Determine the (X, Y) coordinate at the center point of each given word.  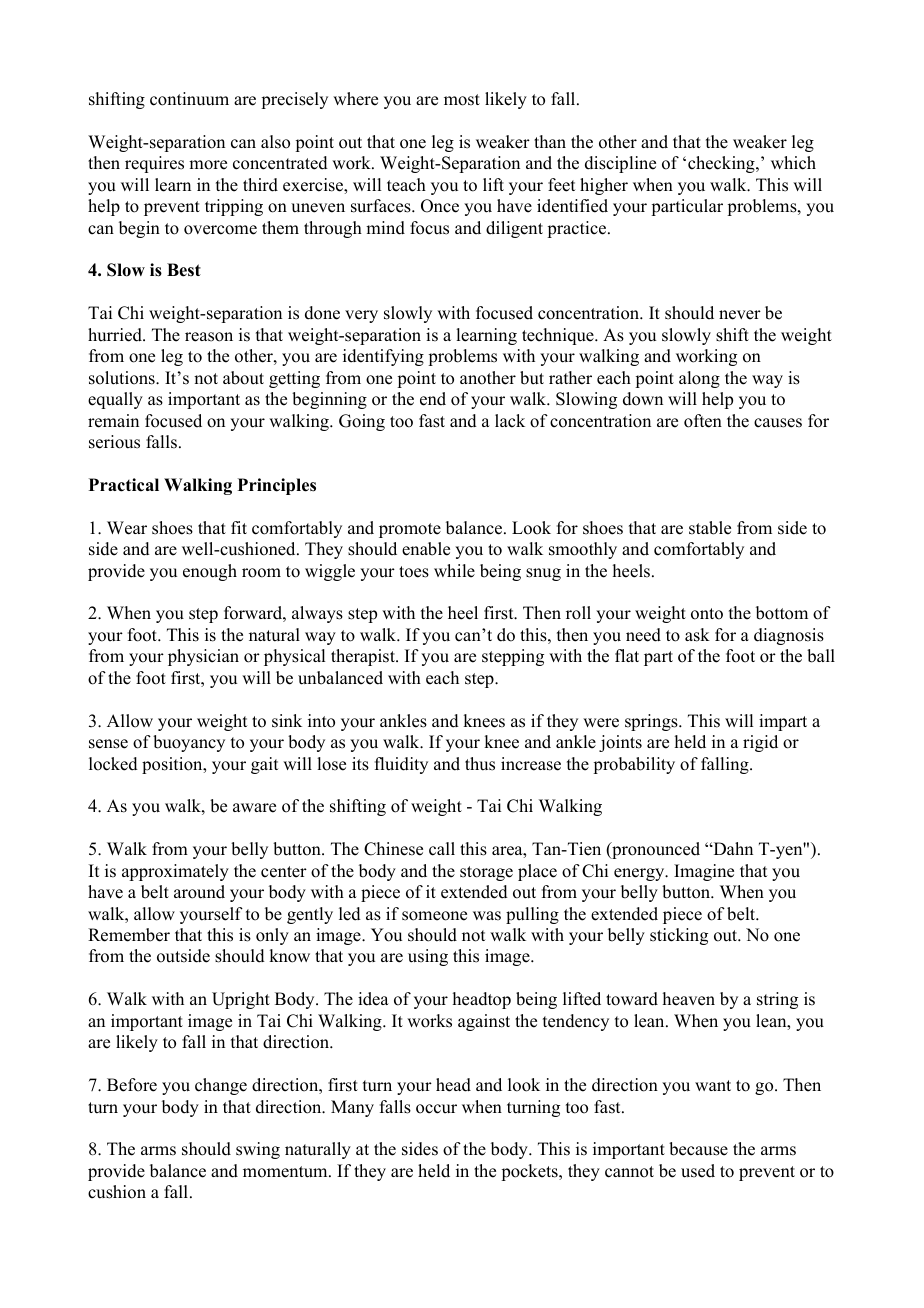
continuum (189, 99)
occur (436, 1109)
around (199, 892)
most (462, 100)
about (243, 378)
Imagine (704, 872)
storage (486, 873)
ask (697, 635)
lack (510, 421)
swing (258, 1150)
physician (203, 657)
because (698, 1149)
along (699, 379)
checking (722, 164)
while (454, 571)
